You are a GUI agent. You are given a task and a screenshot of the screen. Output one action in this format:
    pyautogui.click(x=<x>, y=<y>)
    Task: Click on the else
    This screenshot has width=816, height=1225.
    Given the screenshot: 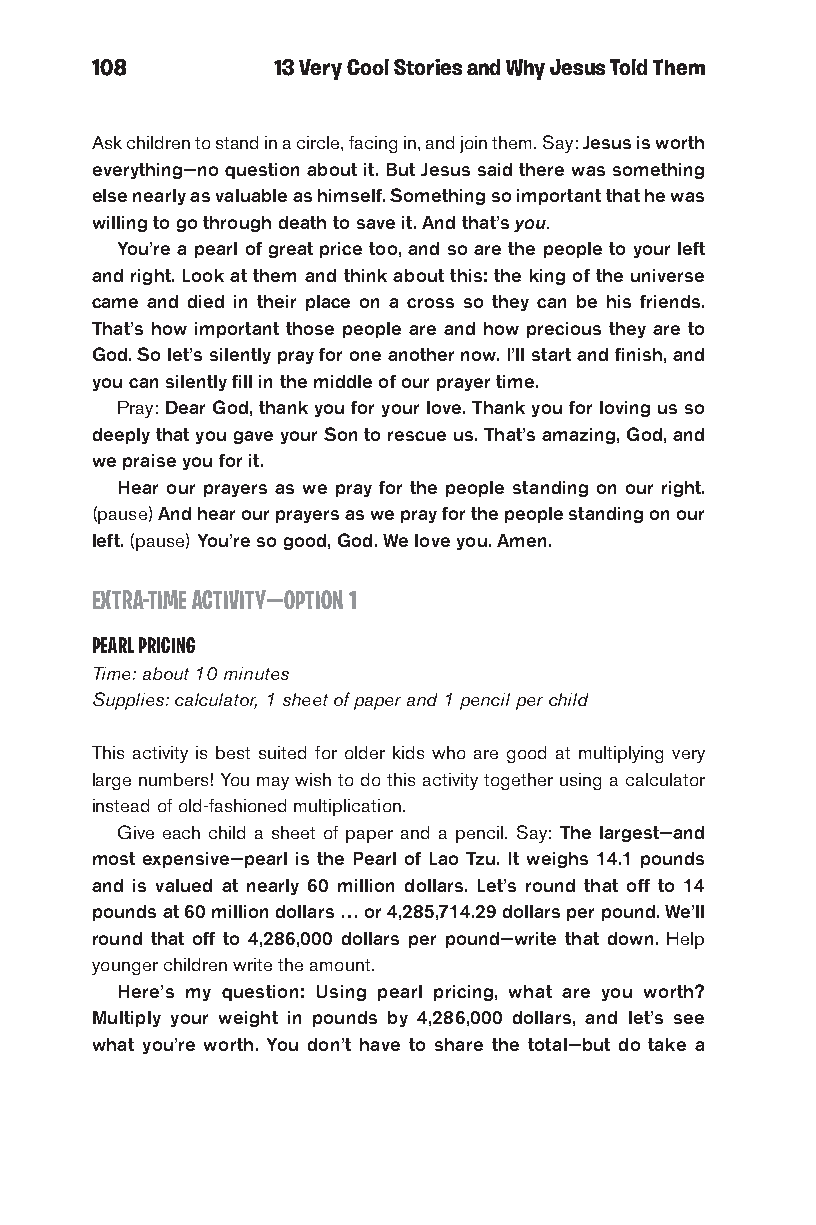 What is the action you would take?
    pyautogui.click(x=110, y=195)
